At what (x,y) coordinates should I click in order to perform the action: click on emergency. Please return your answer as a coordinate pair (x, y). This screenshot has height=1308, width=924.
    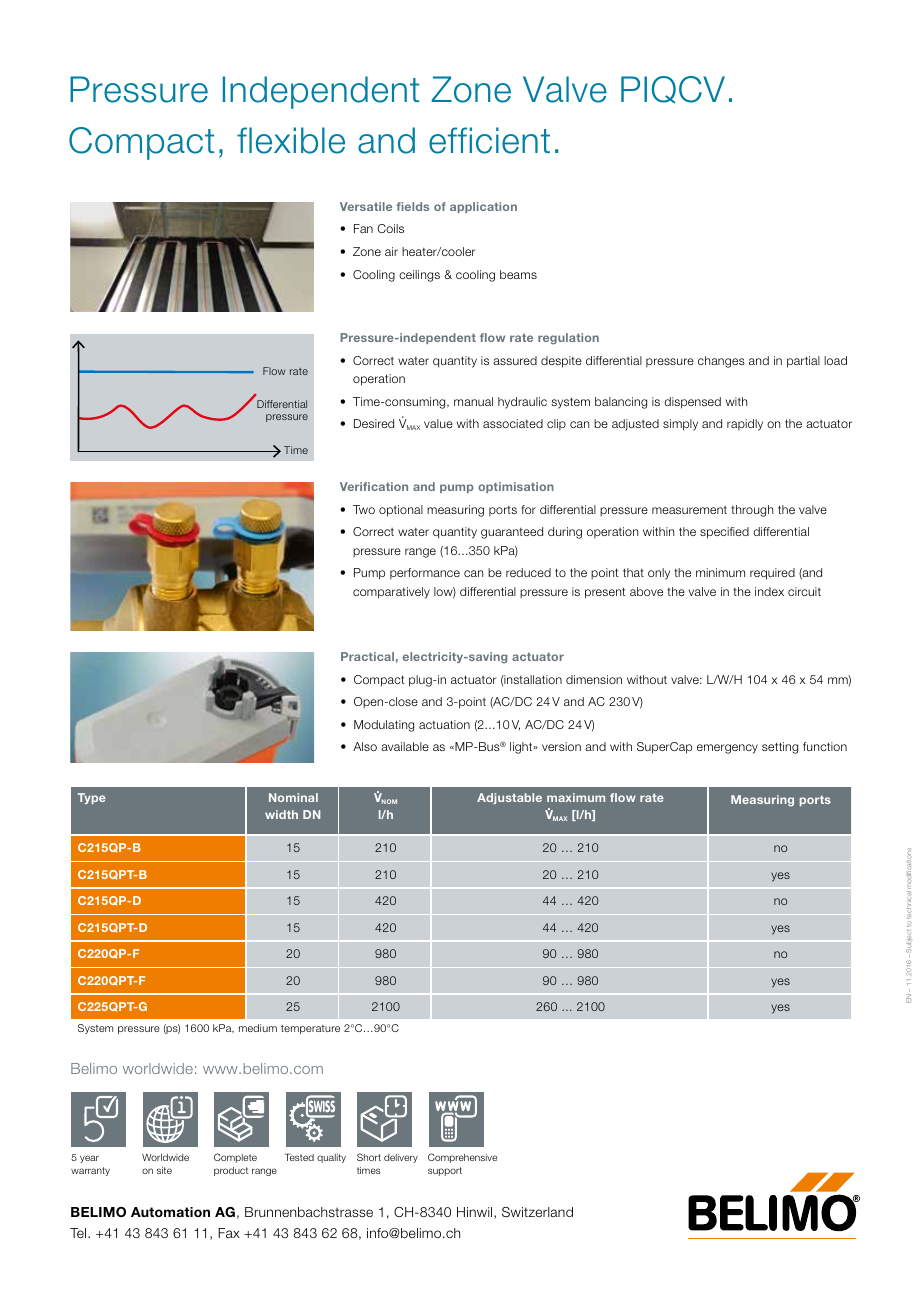
    Looking at the image, I should click on (727, 749).
